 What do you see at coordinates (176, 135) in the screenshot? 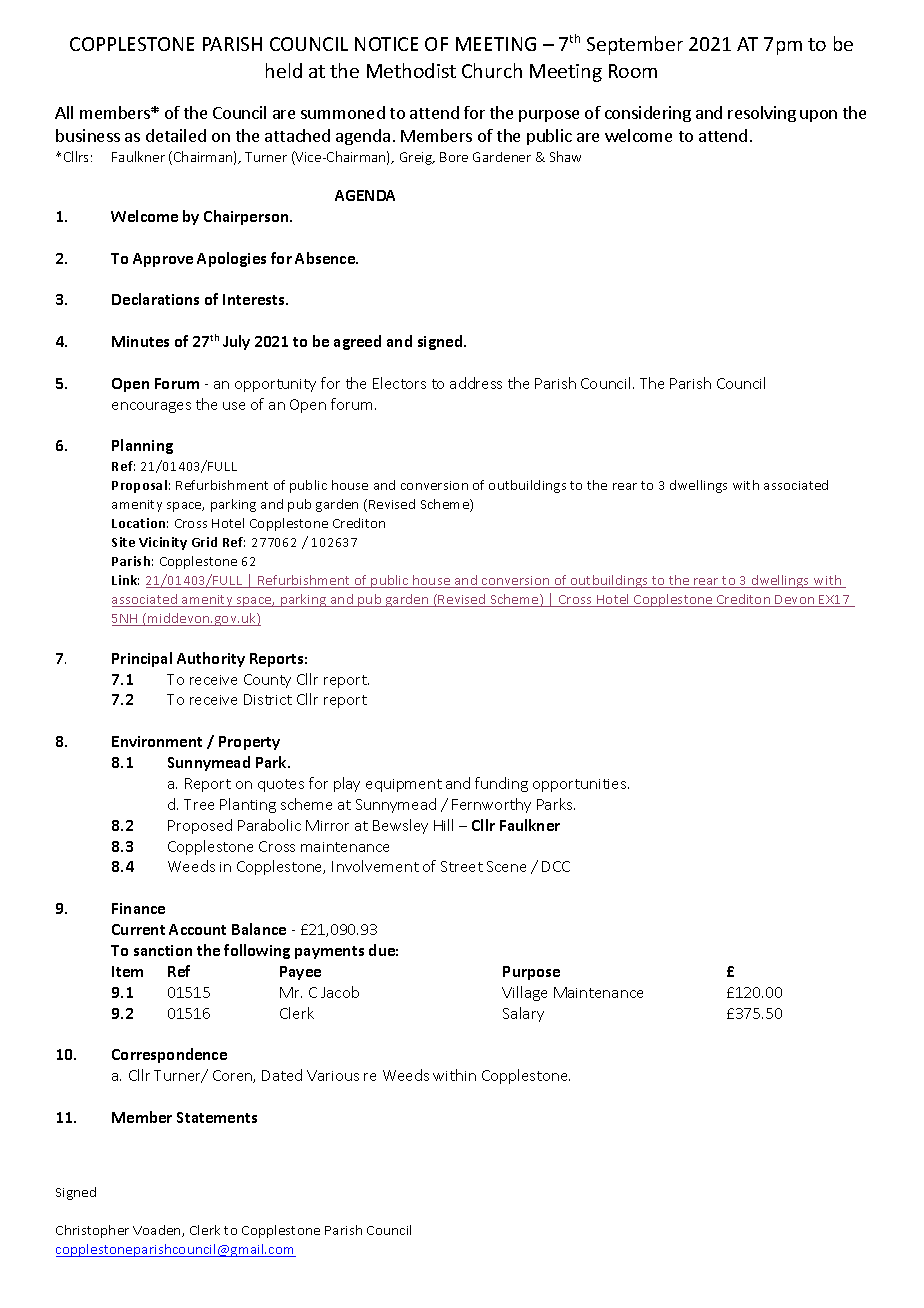
I see `detailed` at bounding box center [176, 135].
